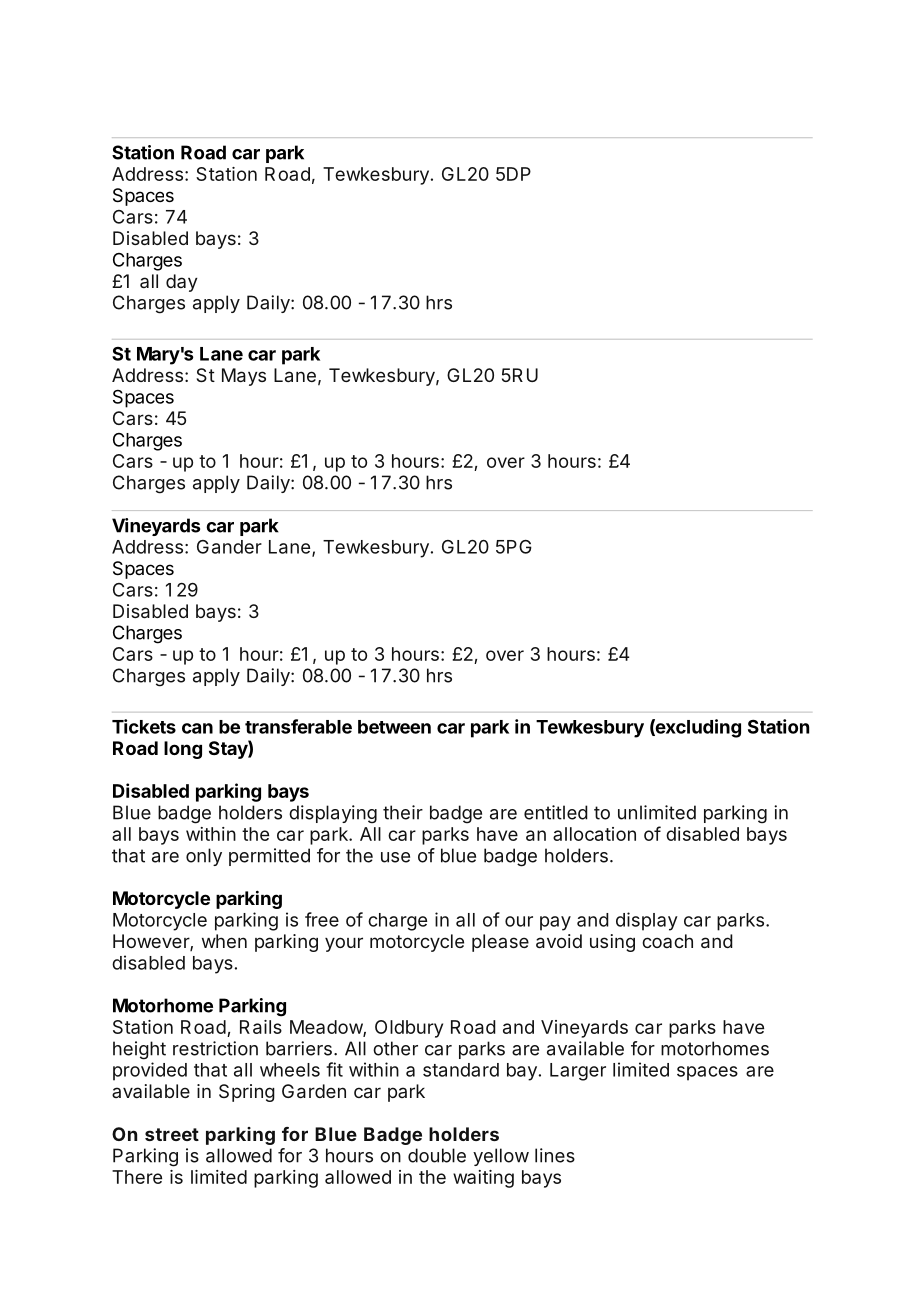 The image size is (924, 1308). Describe the element at coordinates (594, 834) in the image. I see `allocation` at that location.
